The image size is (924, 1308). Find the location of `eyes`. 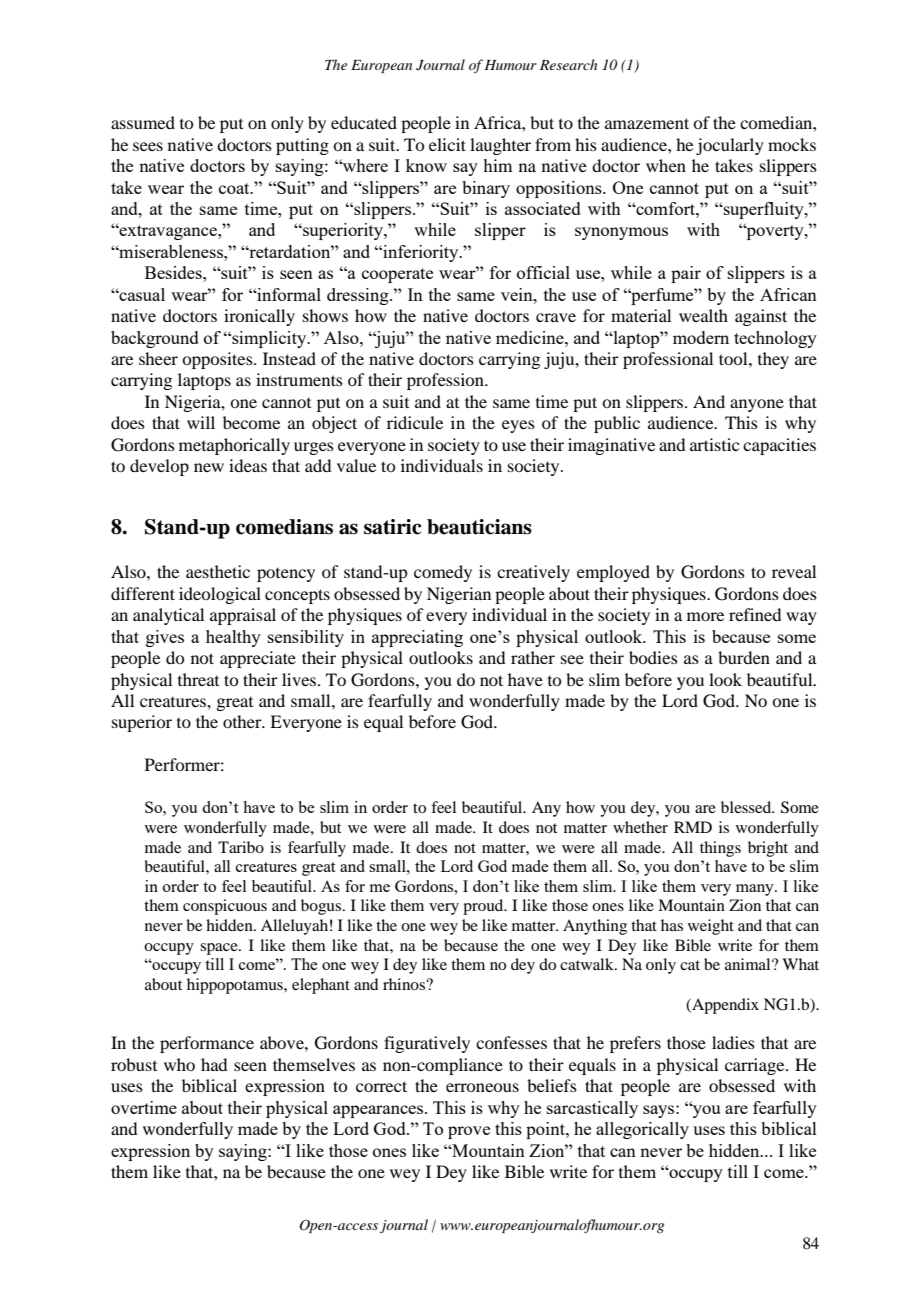

eyes is located at coordinates (518, 426).
